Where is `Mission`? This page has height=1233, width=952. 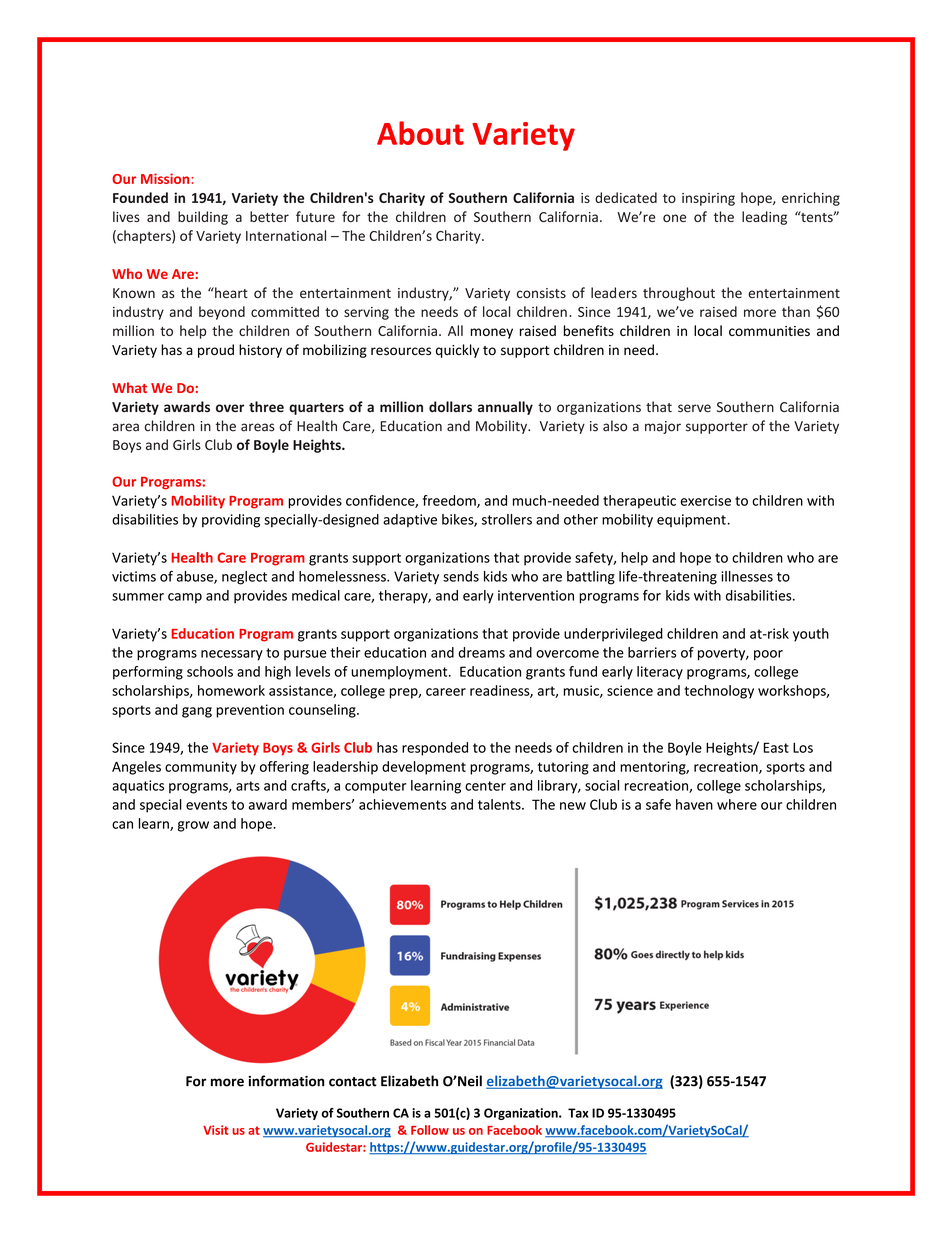
Mission is located at coordinates (166, 178).
